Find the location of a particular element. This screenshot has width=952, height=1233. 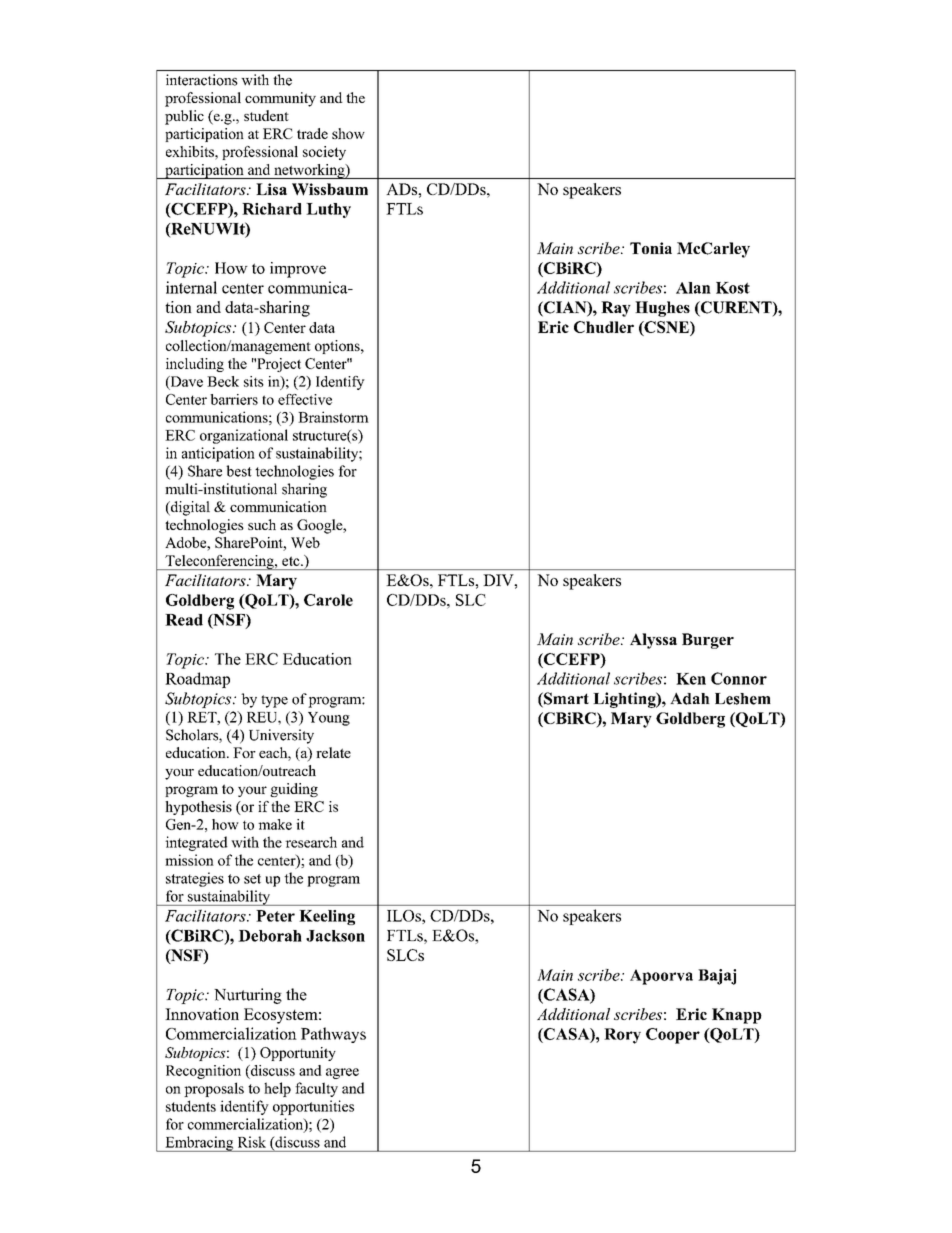

Alan is located at coordinates (693, 288).
